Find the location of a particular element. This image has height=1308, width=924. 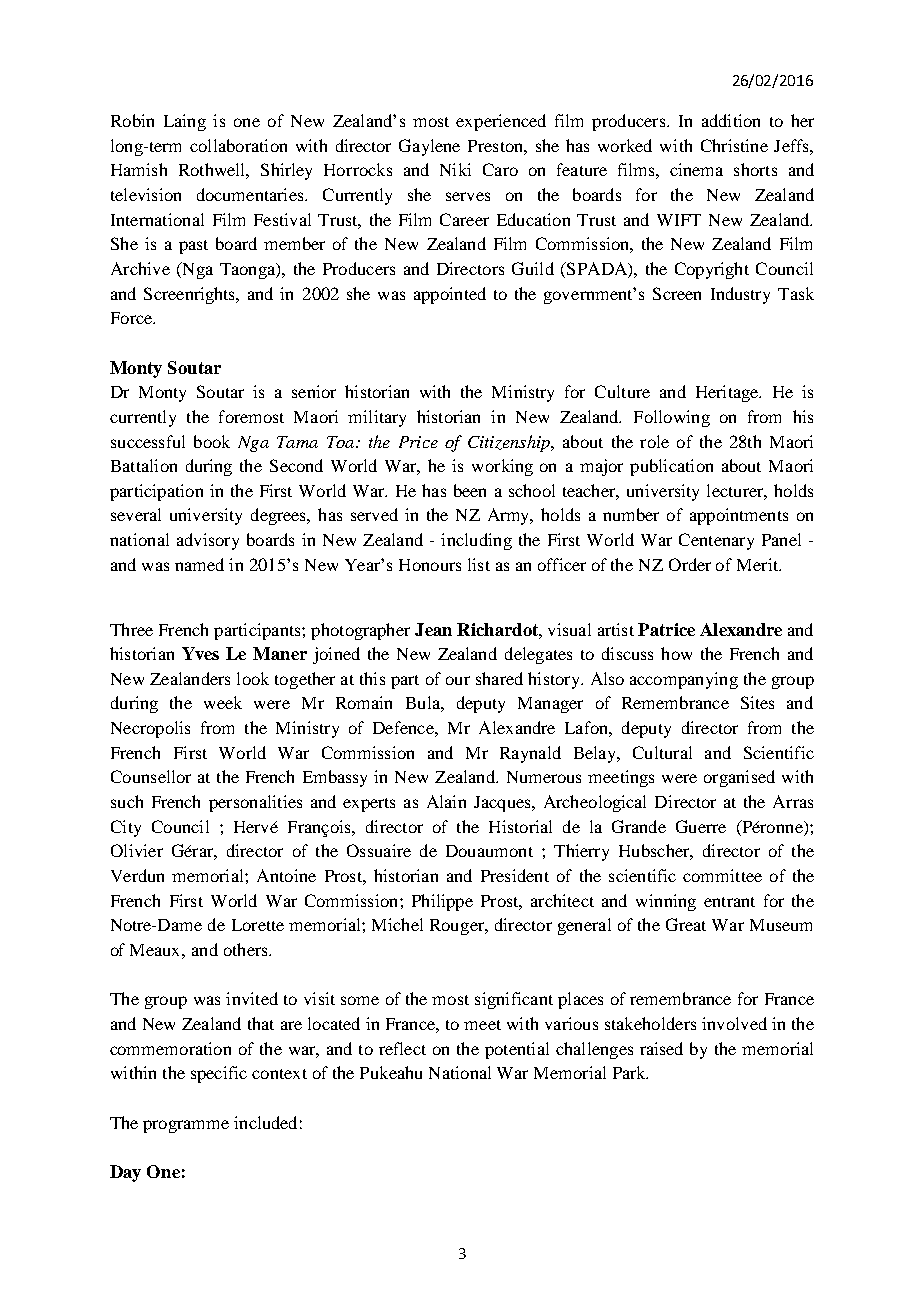

others is located at coordinates (247, 949).
